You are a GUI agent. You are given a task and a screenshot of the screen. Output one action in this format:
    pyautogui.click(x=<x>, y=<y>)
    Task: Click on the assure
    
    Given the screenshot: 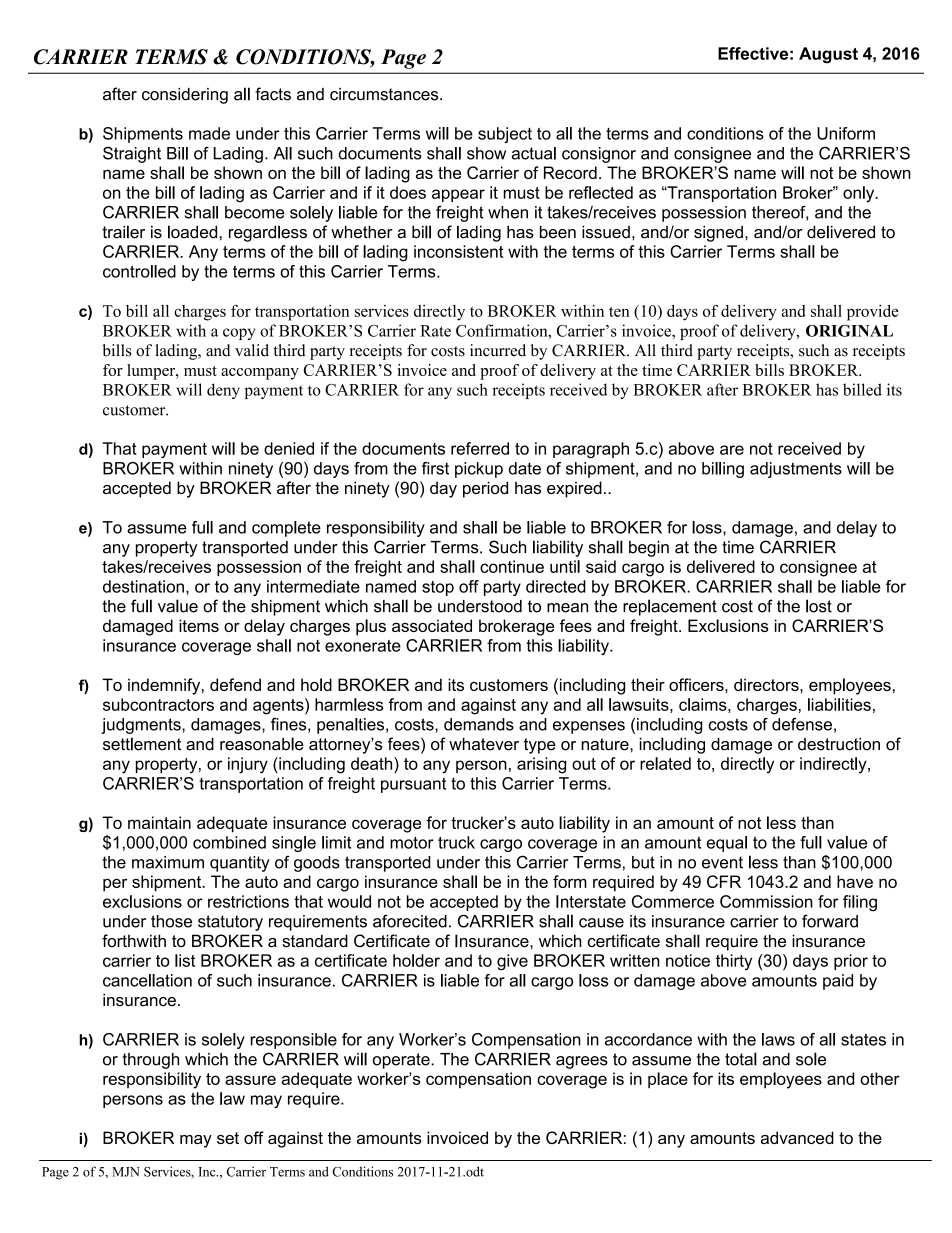 What is the action you would take?
    pyautogui.click(x=250, y=1080)
